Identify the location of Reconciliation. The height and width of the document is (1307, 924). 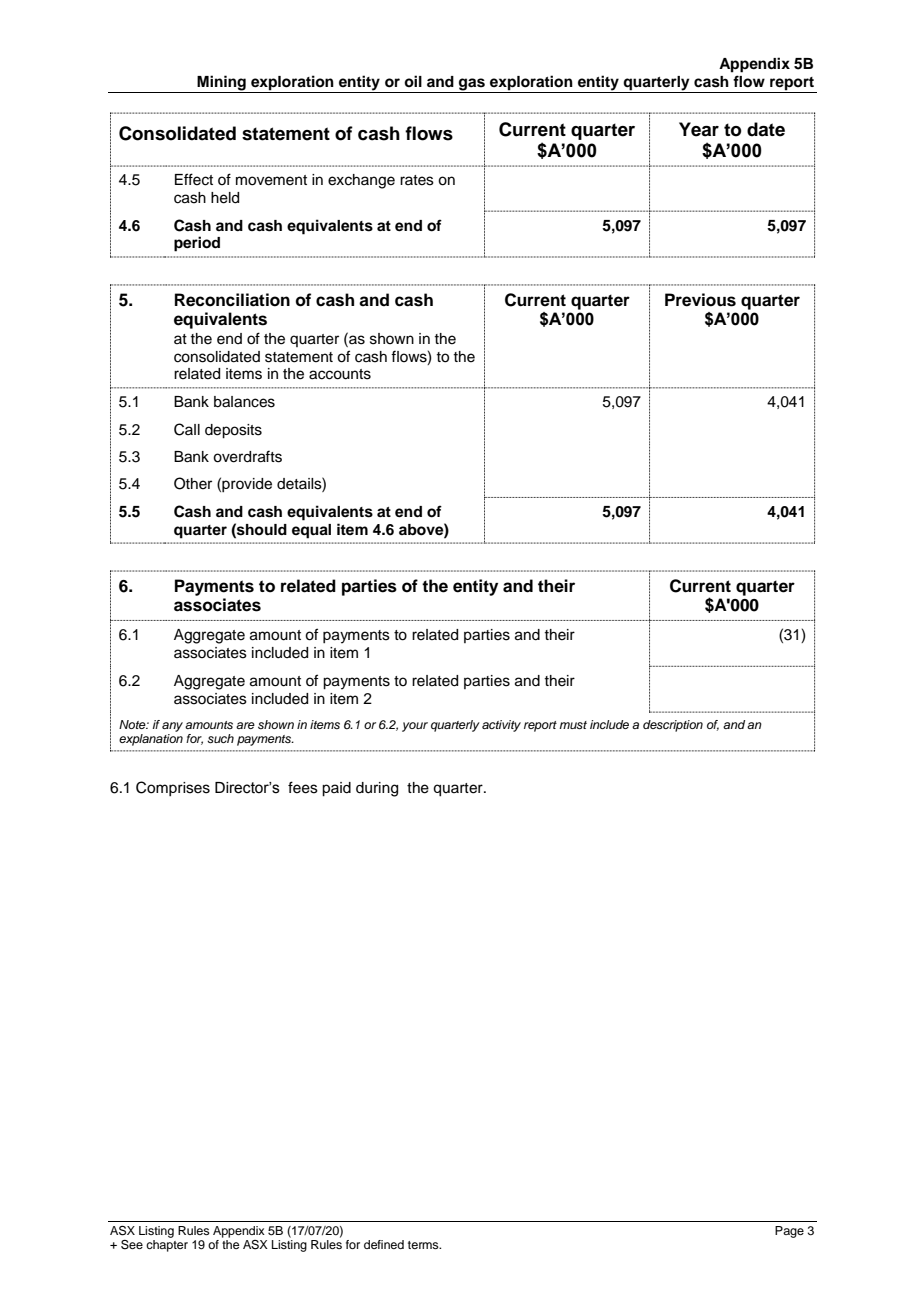
(232, 300).
